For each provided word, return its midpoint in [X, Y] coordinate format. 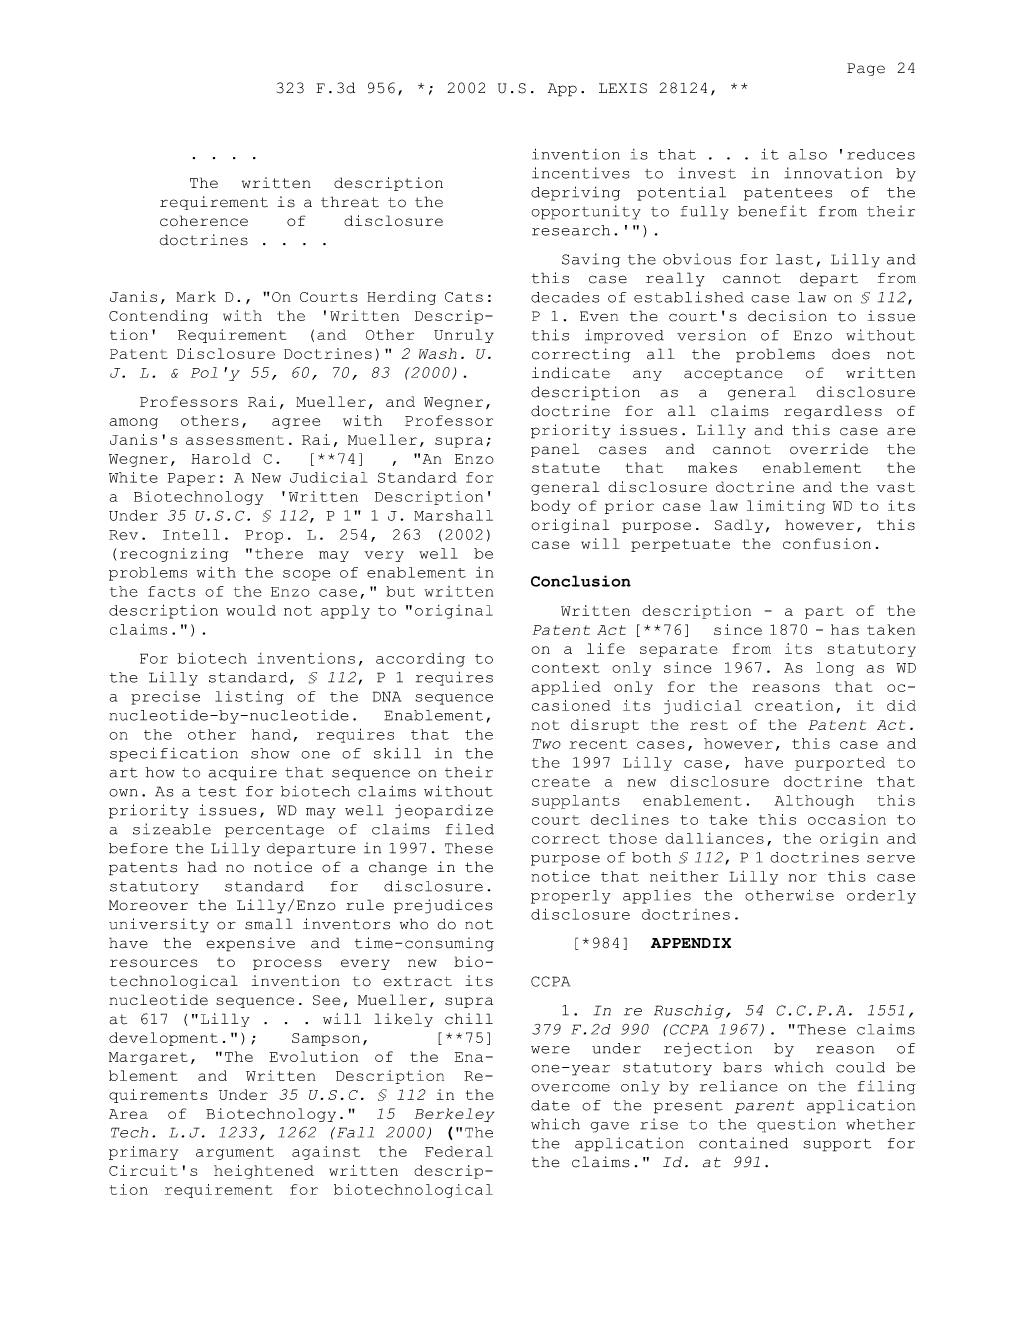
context [566, 668]
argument [235, 1153]
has [845, 629]
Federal [459, 1151]
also [808, 154]
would [251, 610]
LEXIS [623, 88]
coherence [204, 220]
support [837, 1145]
